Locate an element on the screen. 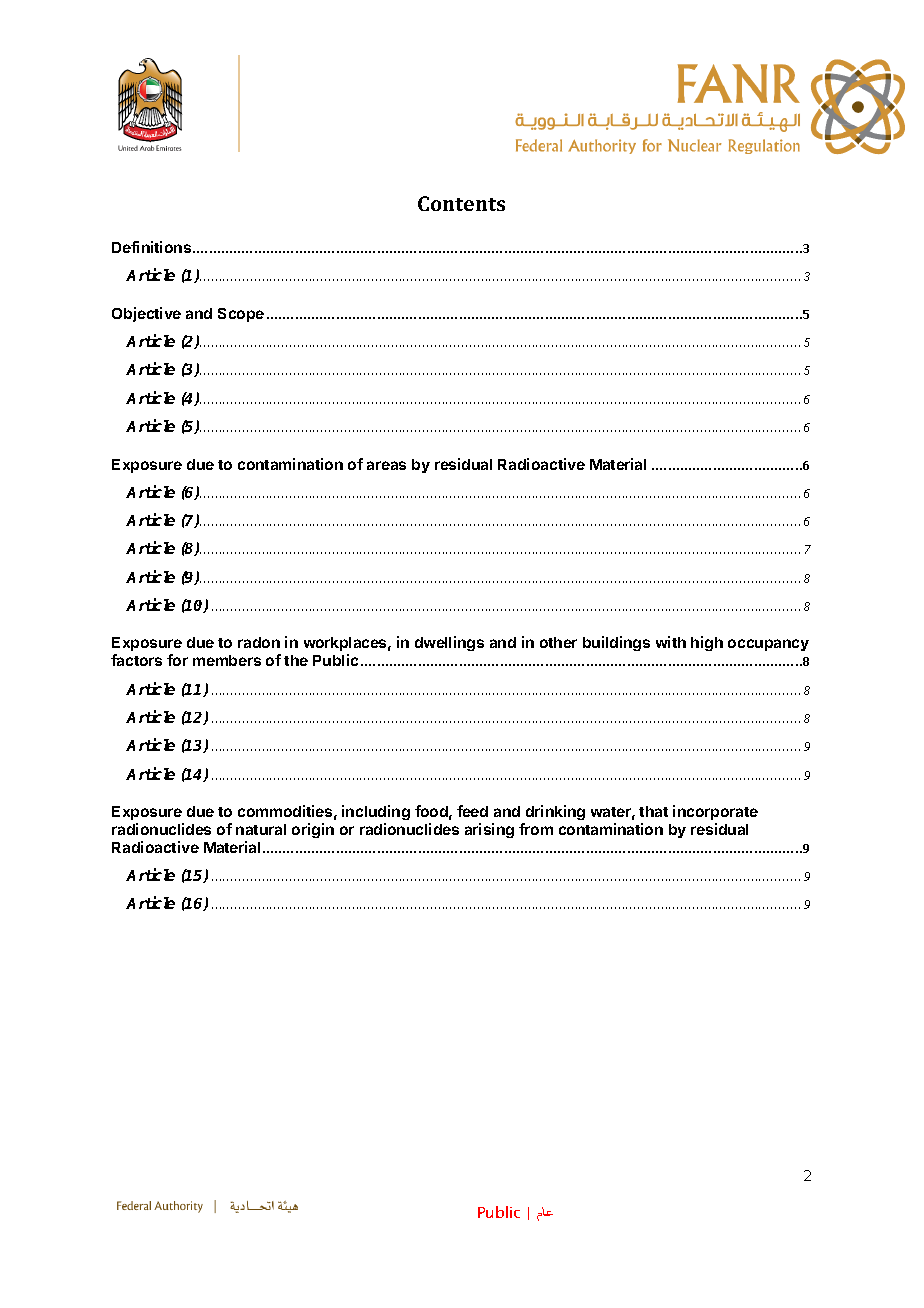 The width and height of the screenshot is (924, 1308). radon is located at coordinates (259, 642).
